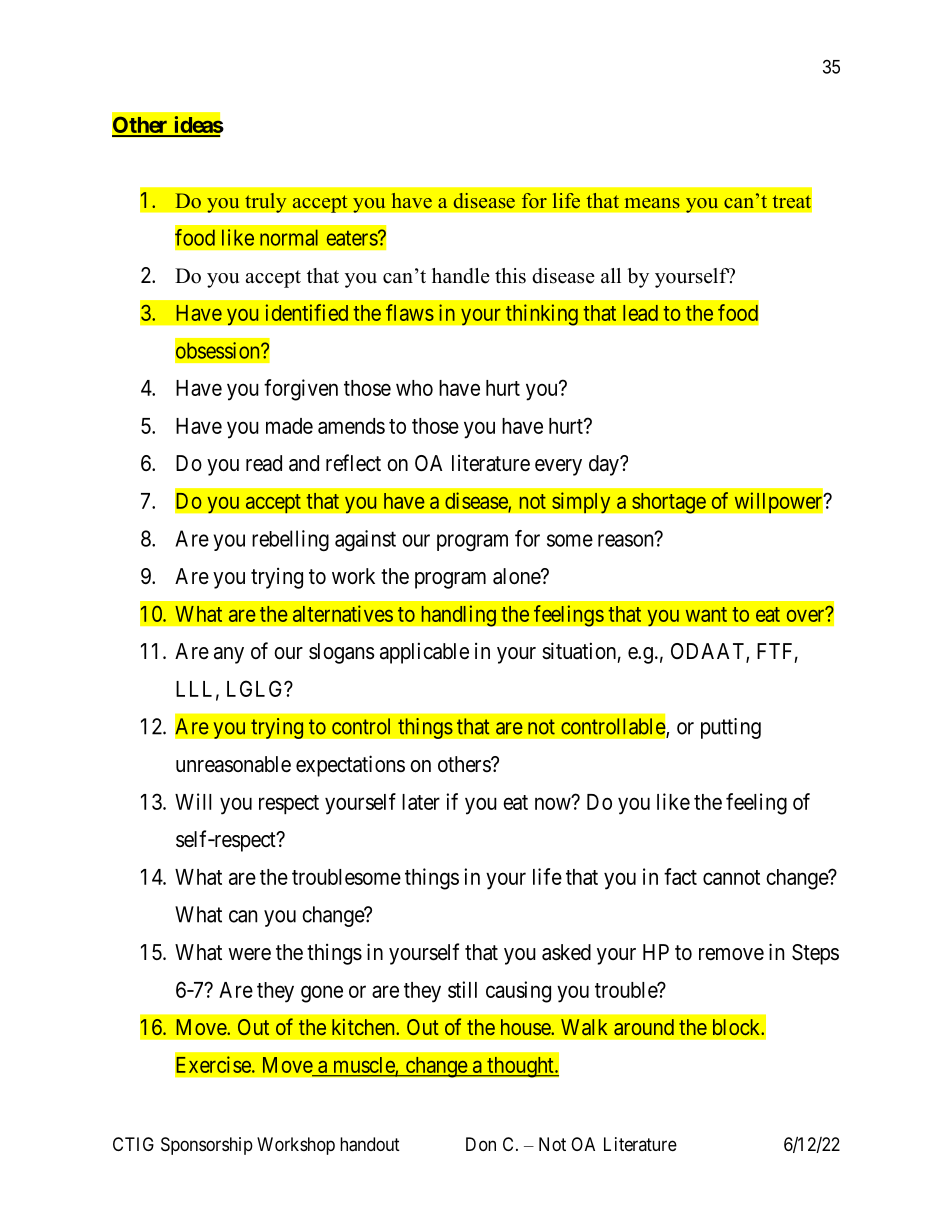 The width and height of the screenshot is (952, 1232). What do you see at coordinates (481, 1144) in the screenshot?
I see `Don` at bounding box center [481, 1144].
